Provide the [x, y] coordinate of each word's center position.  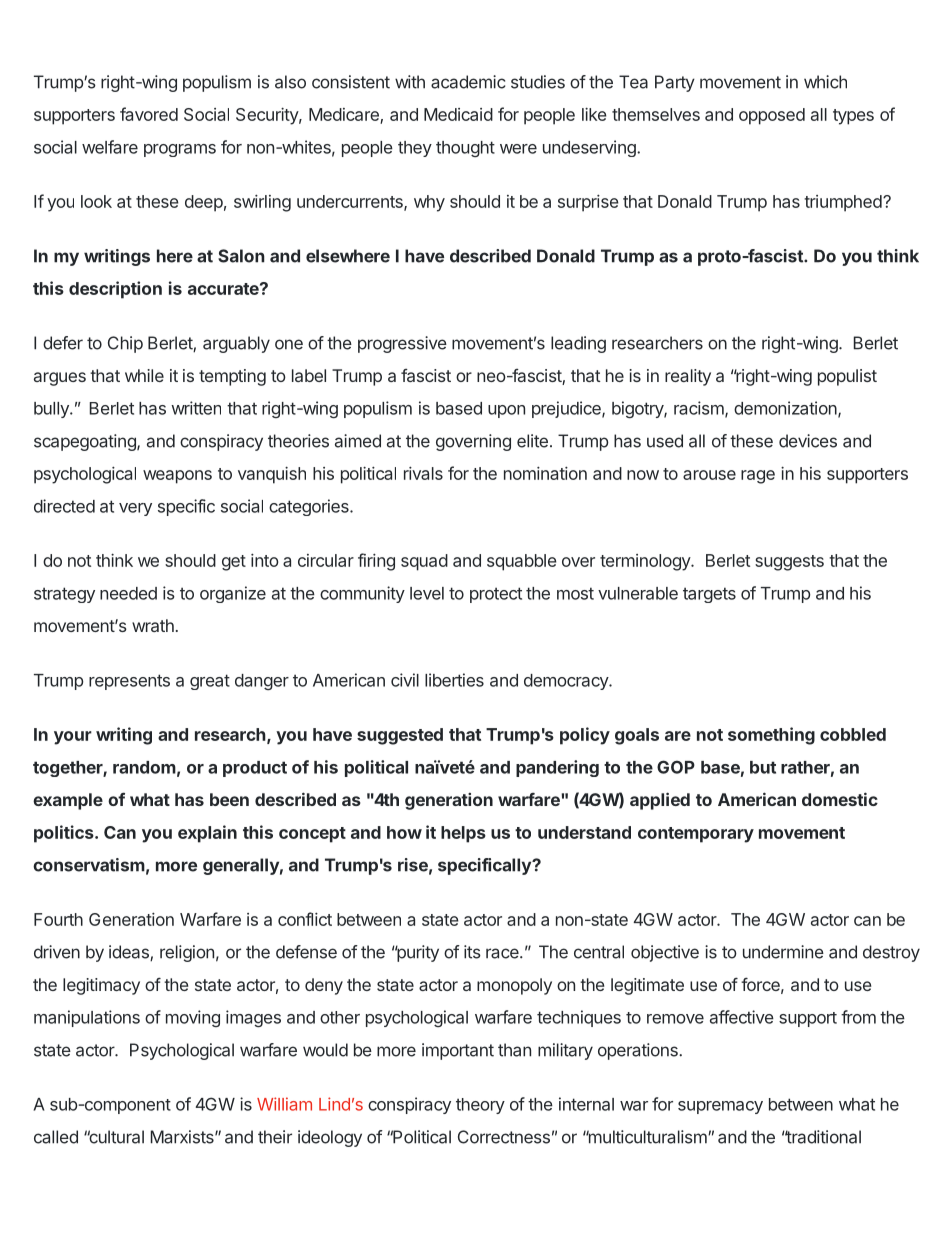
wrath [153, 625]
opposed [772, 116]
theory [480, 1106]
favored [149, 114]
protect [496, 595]
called [56, 1137]
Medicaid [458, 114]
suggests [789, 563]
